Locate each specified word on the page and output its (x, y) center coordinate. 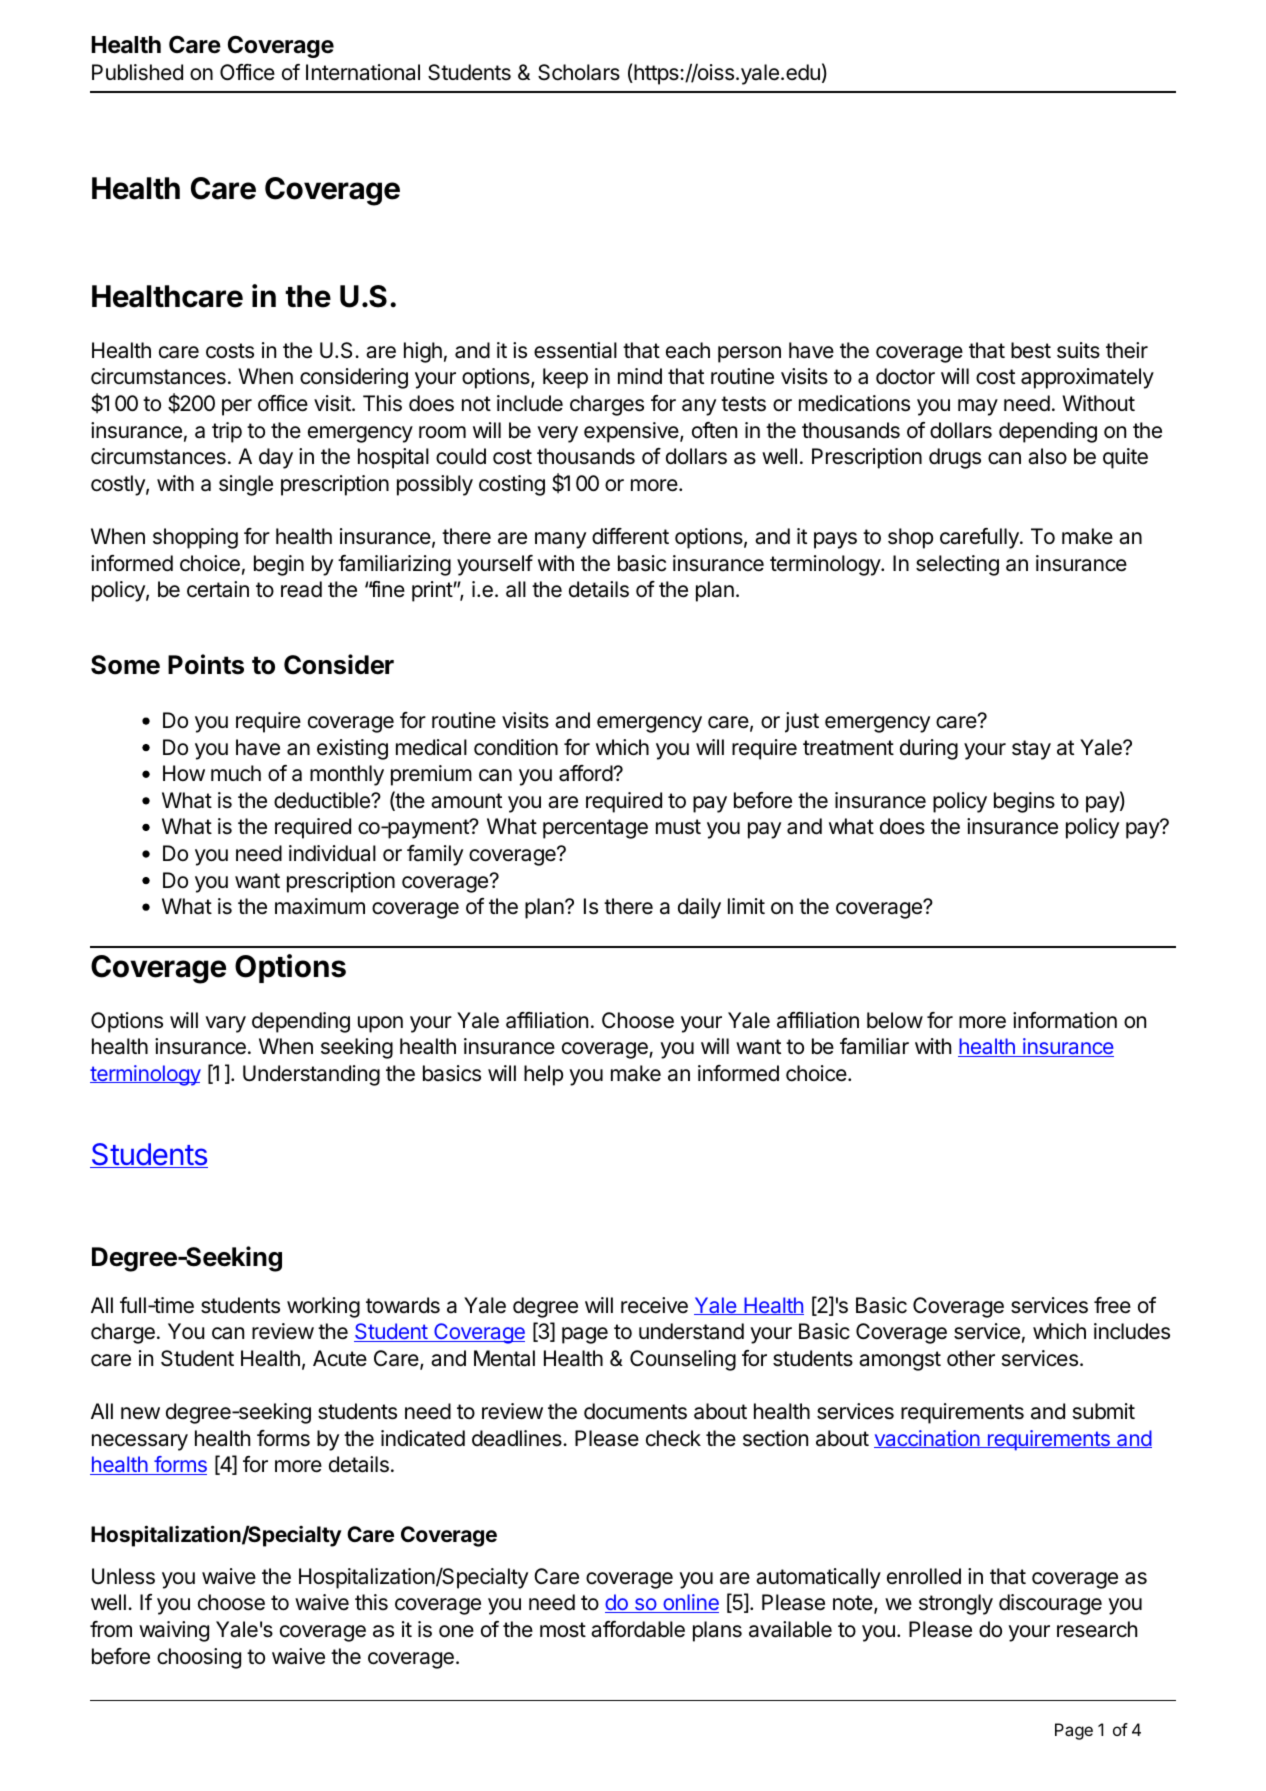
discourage (1050, 1604)
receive (654, 1305)
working (323, 1307)
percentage (595, 829)
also (1047, 456)
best (1031, 350)
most (563, 1630)
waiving (174, 1631)
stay (1031, 750)
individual (332, 853)
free (1112, 1305)
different (630, 536)
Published (137, 72)
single (246, 485)
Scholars (579, 72)
